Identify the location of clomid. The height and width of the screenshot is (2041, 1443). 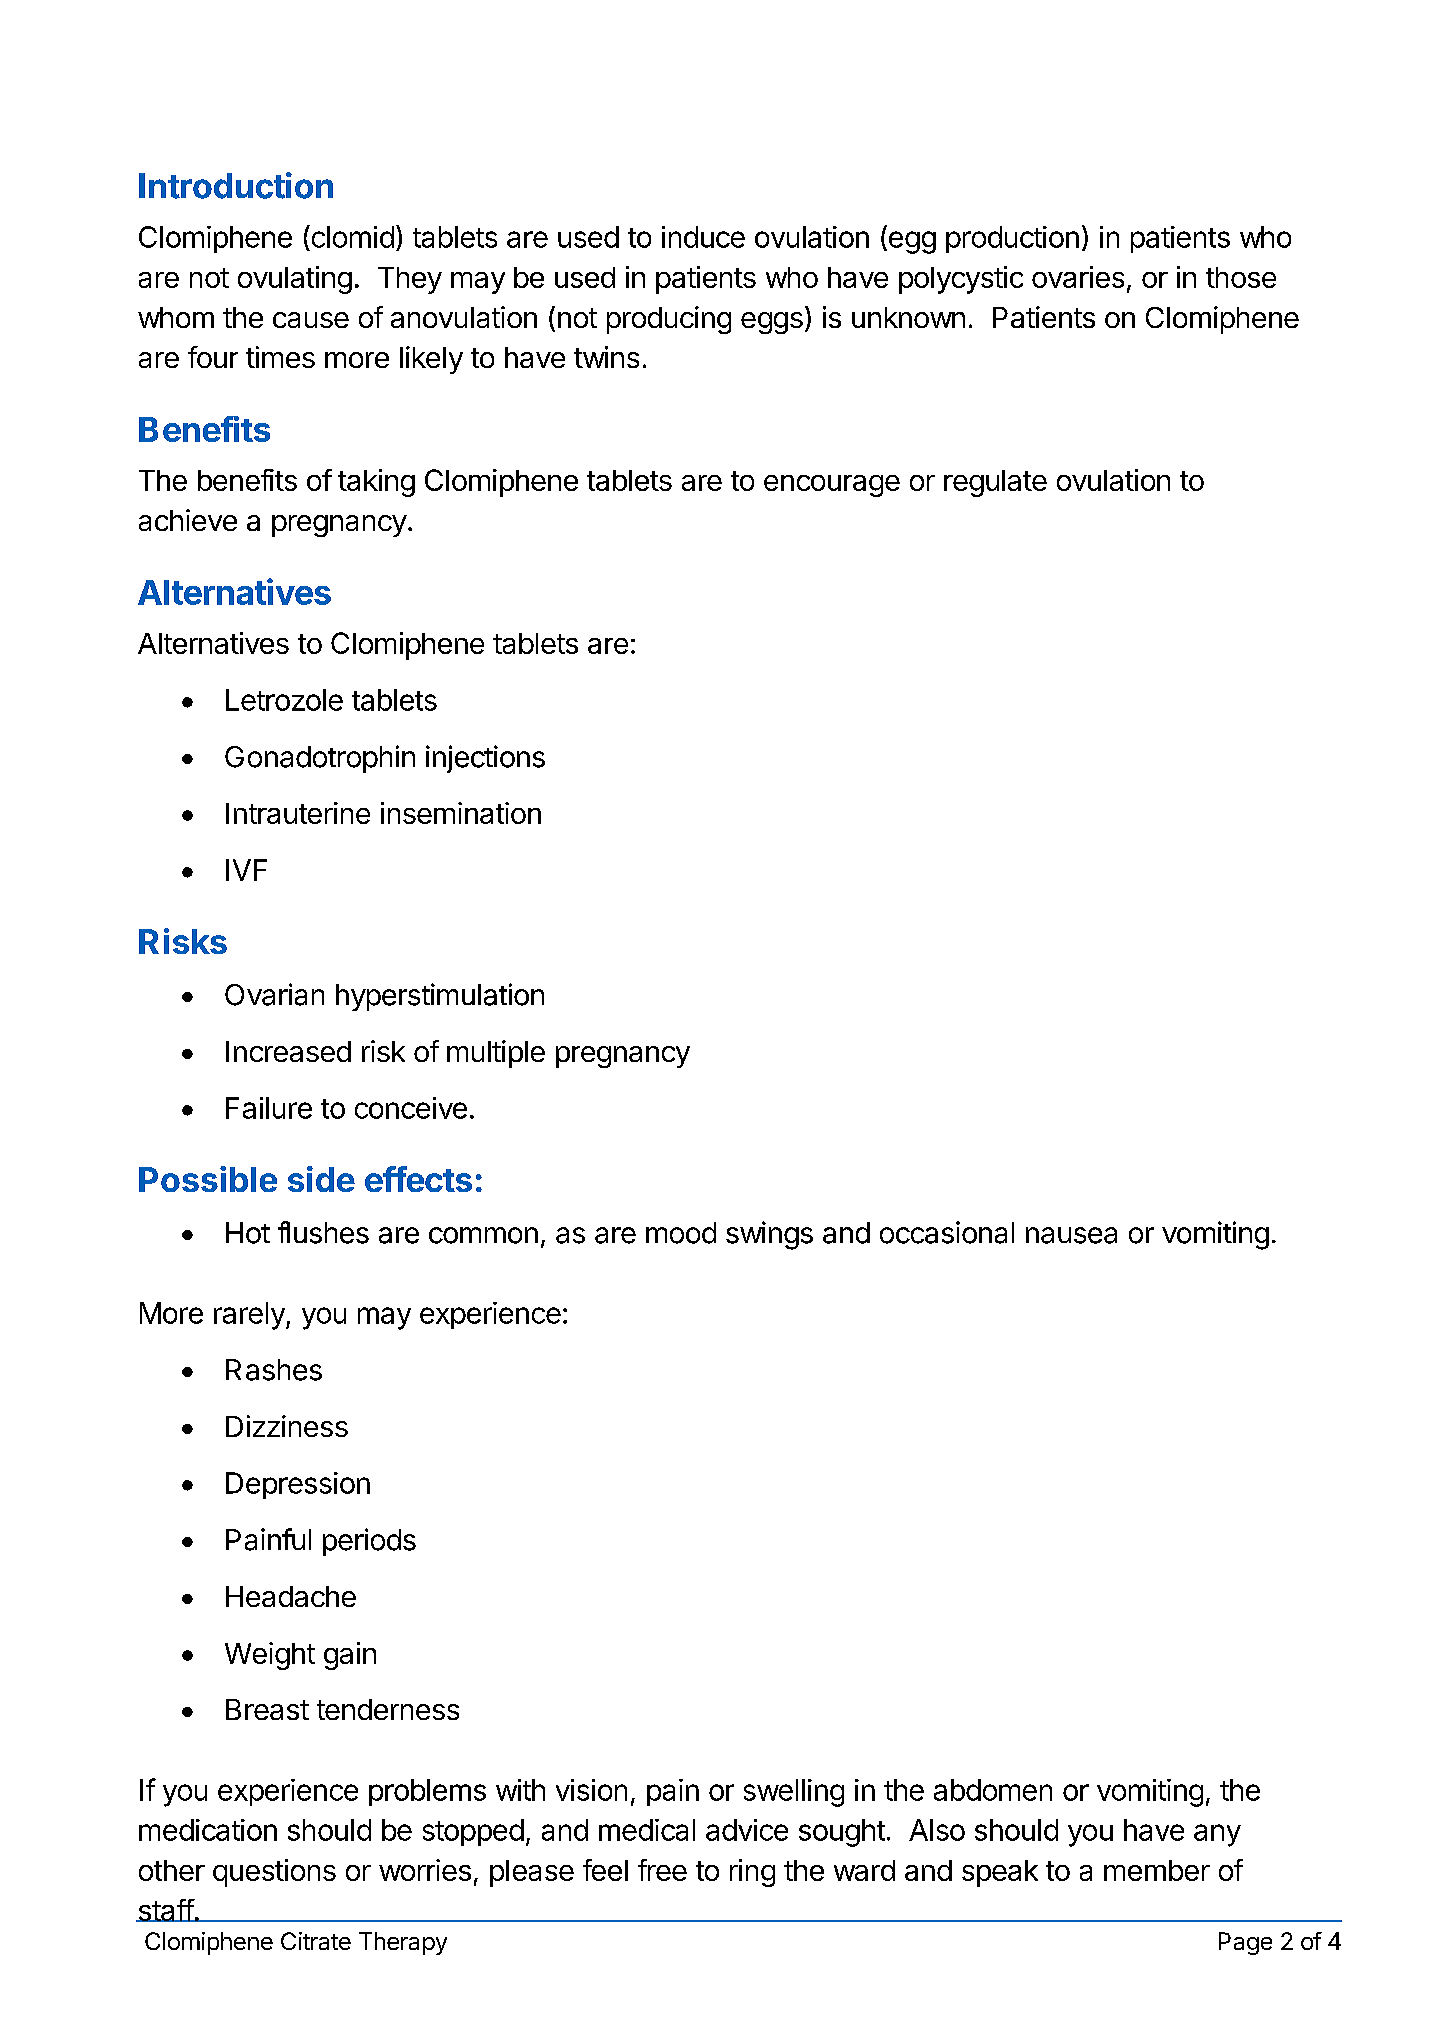
(351, 236).
